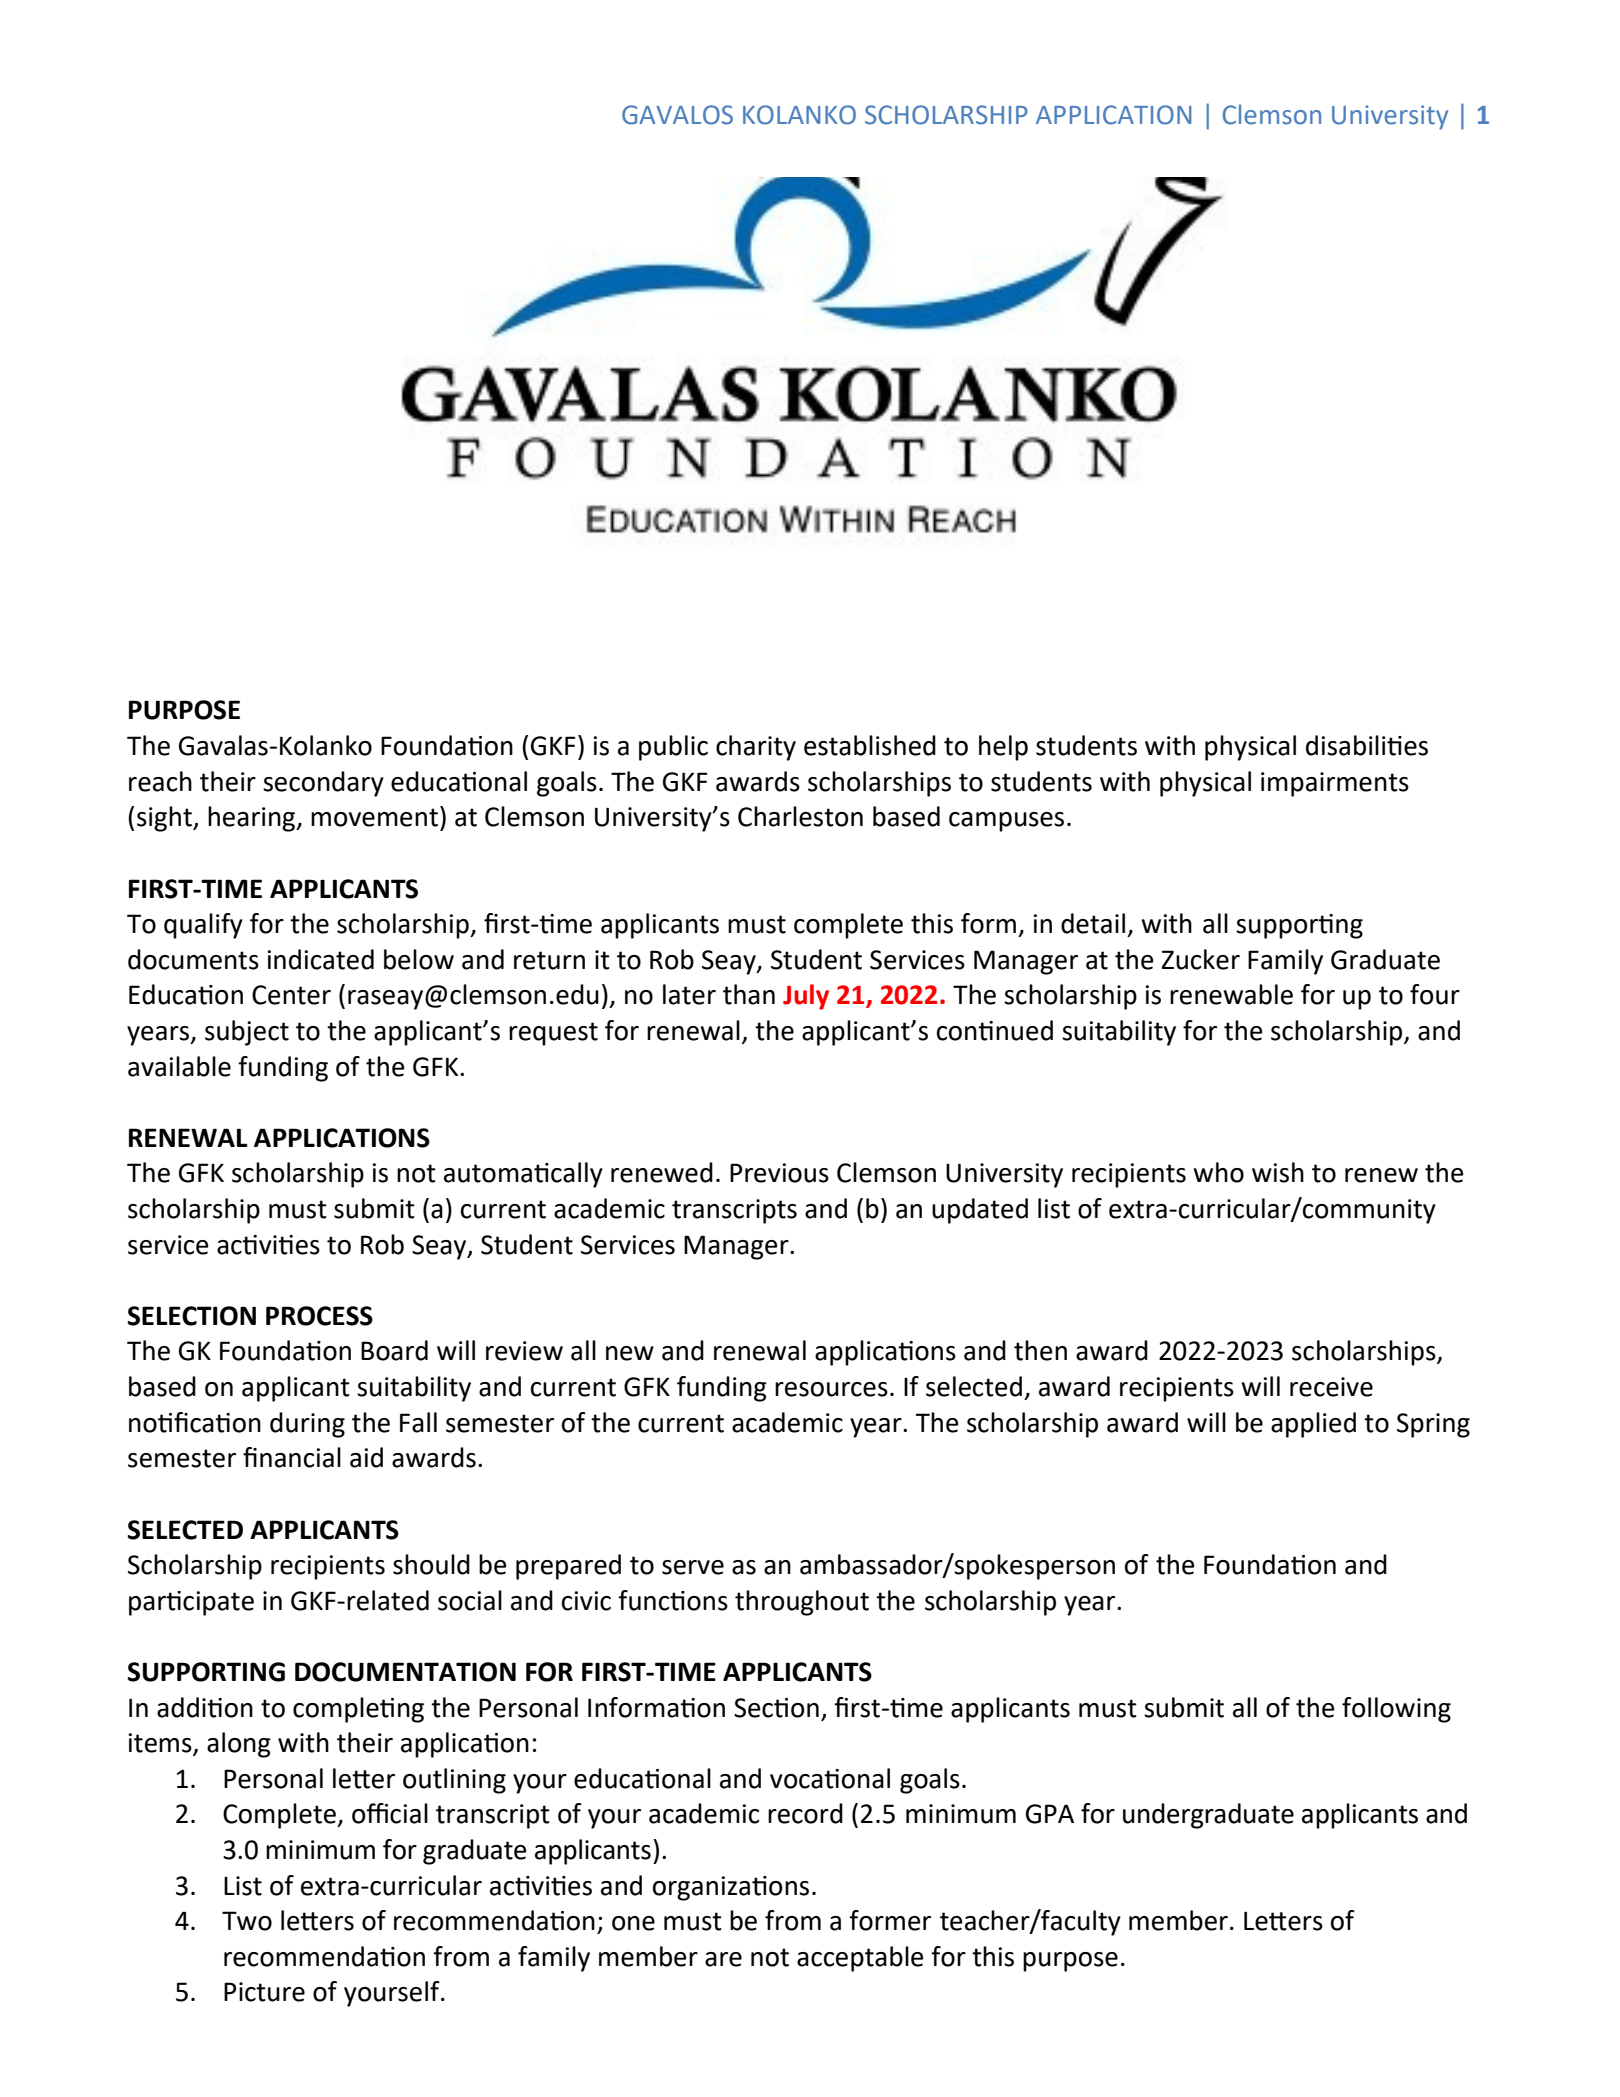 The width and height of the image is (1620, 2097). Describe the element at coordinates (1335, 784) in the image. I see `impairments` at that location.
